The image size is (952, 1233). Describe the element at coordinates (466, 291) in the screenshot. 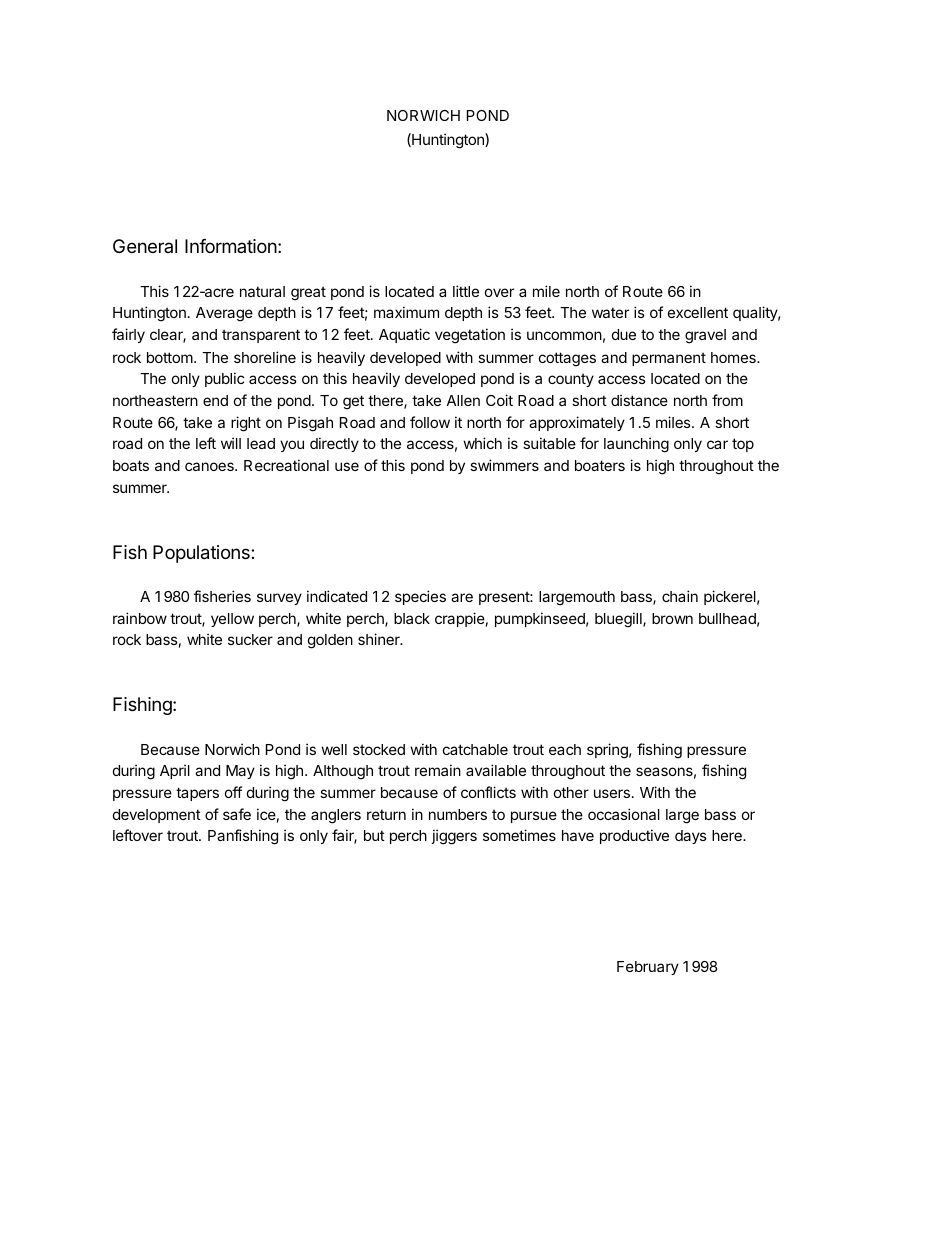

I see `little` at that location.
